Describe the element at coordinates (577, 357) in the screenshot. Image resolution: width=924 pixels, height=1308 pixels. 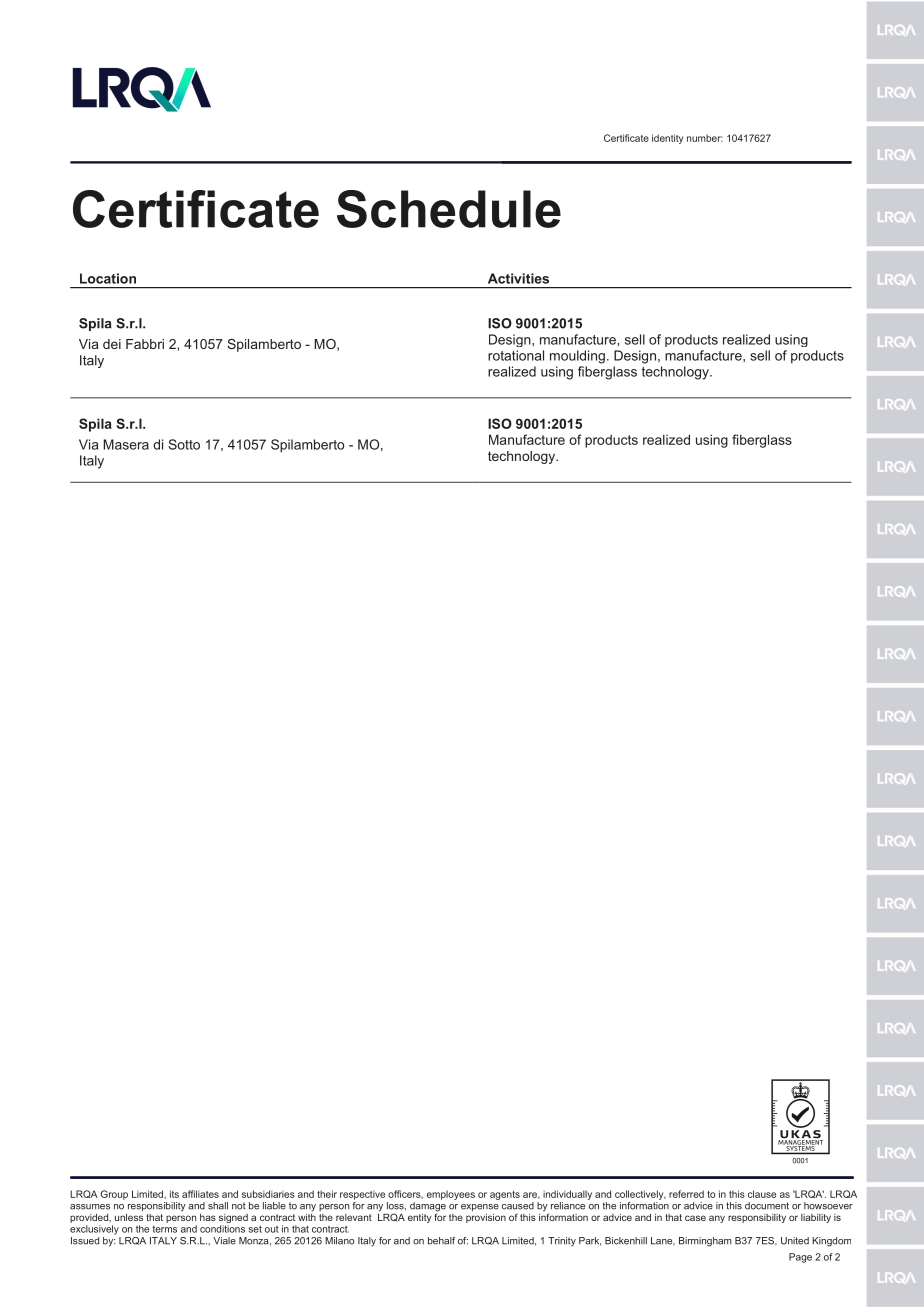
I see `moulding` at that location.
